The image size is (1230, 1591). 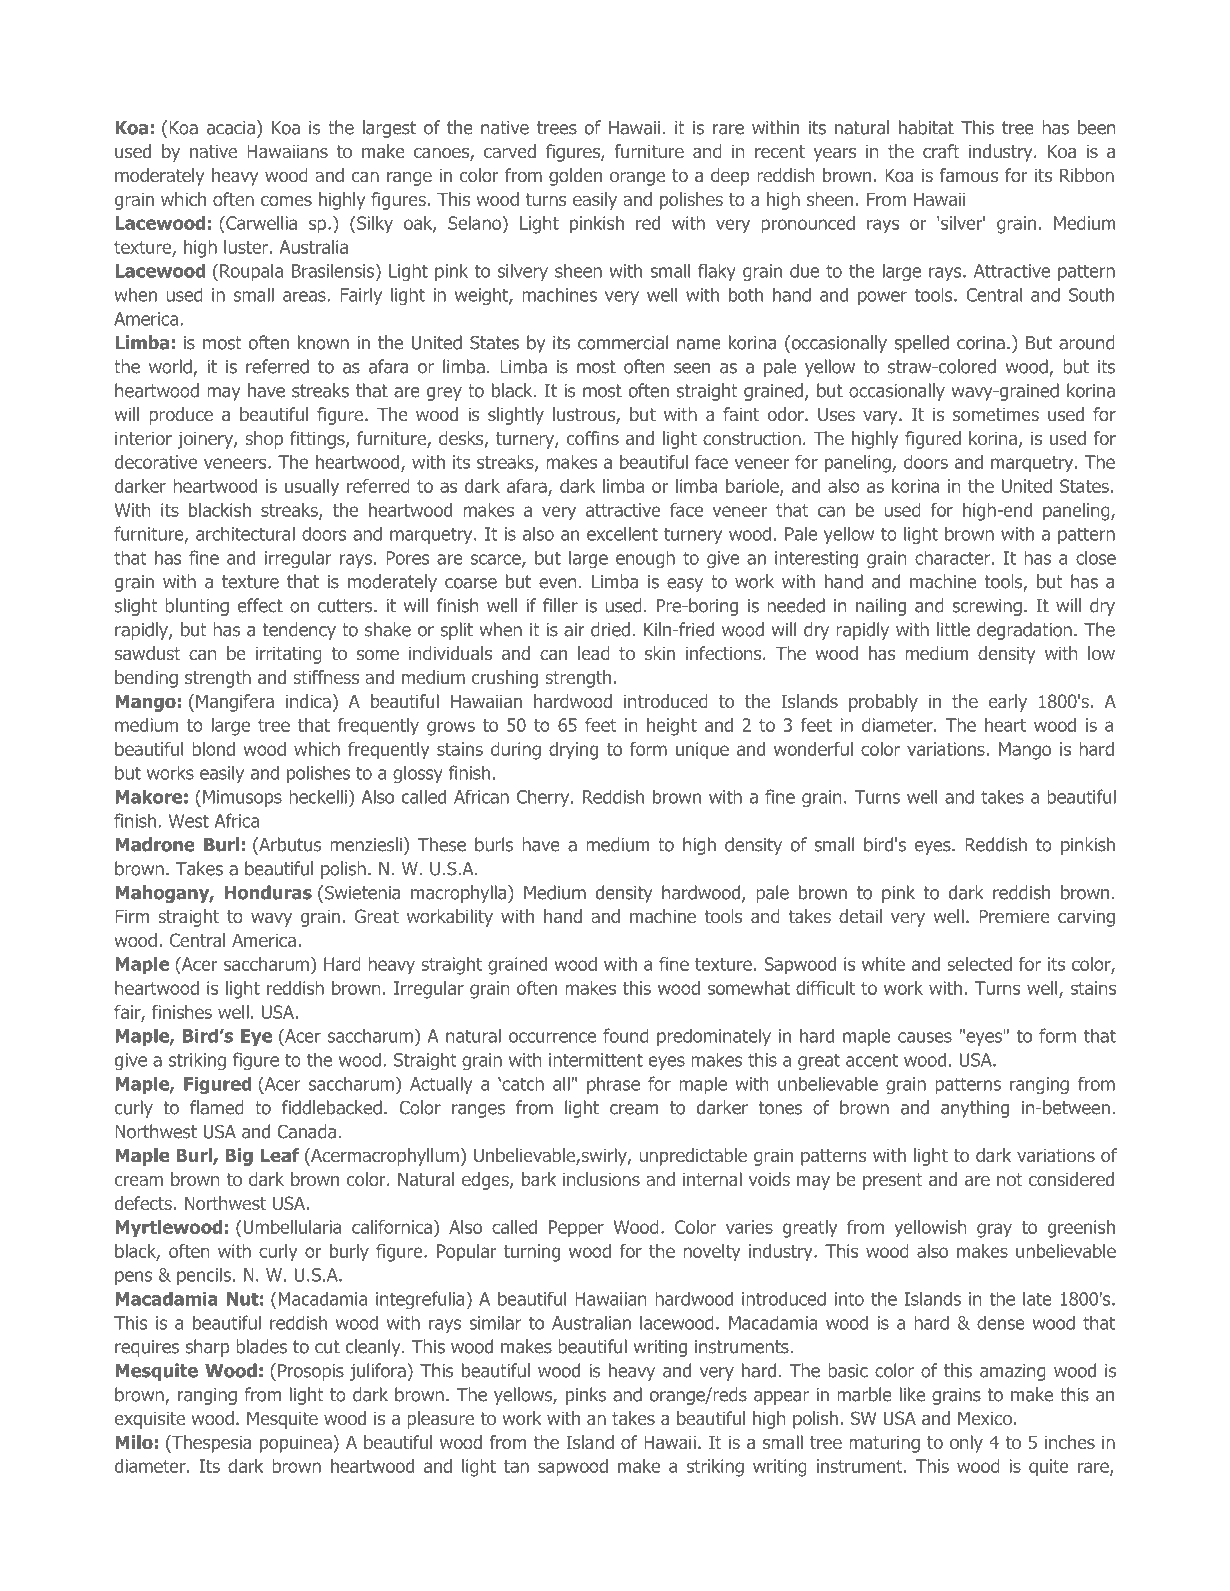 What do you see at coordinates (626, 1035) in the screenshot?
I see `found` at bounding box center [626, 1035].
